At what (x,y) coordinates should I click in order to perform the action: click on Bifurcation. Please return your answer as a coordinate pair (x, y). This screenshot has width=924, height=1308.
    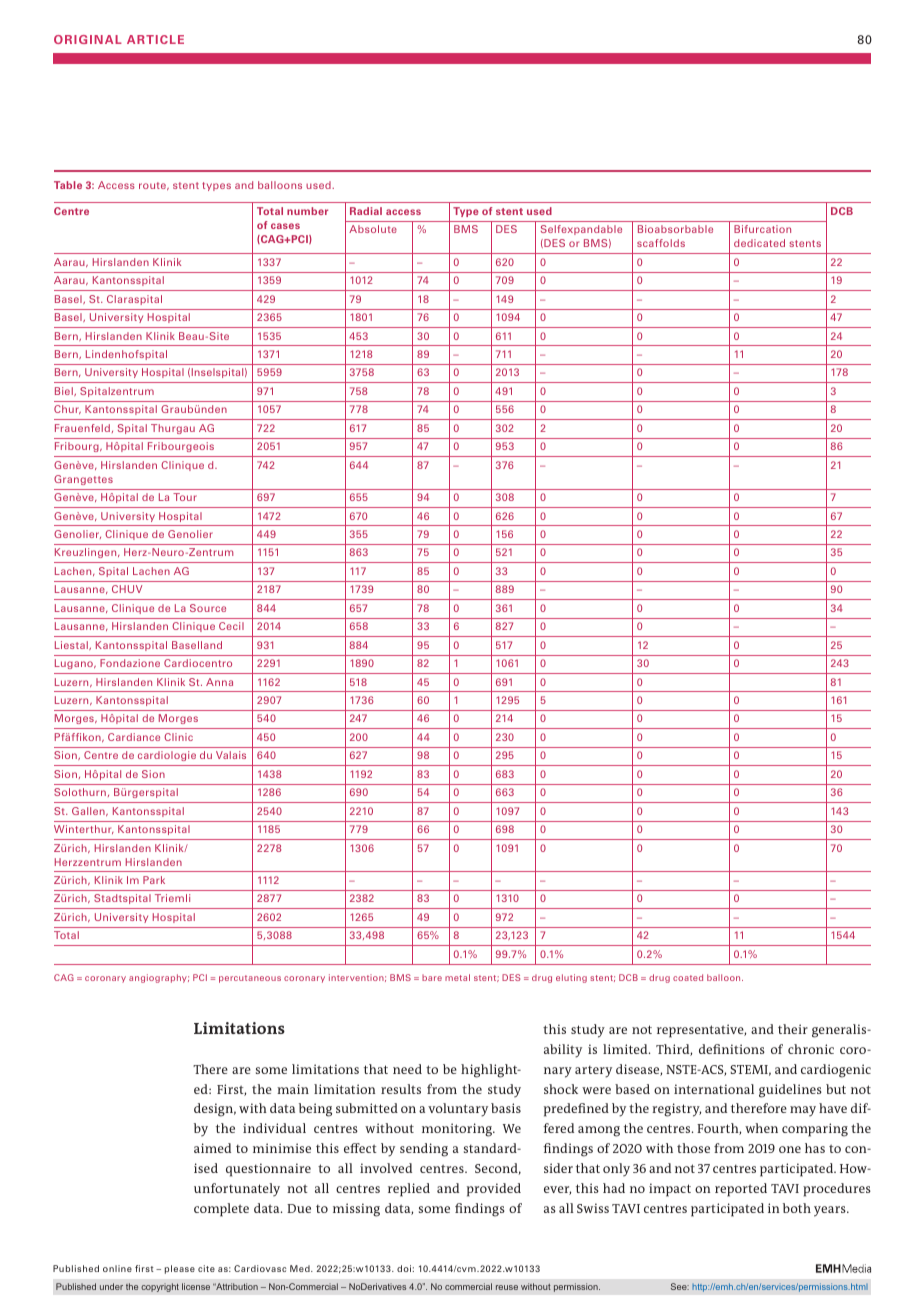
    Looking at the image, I should click on (762, 229).
